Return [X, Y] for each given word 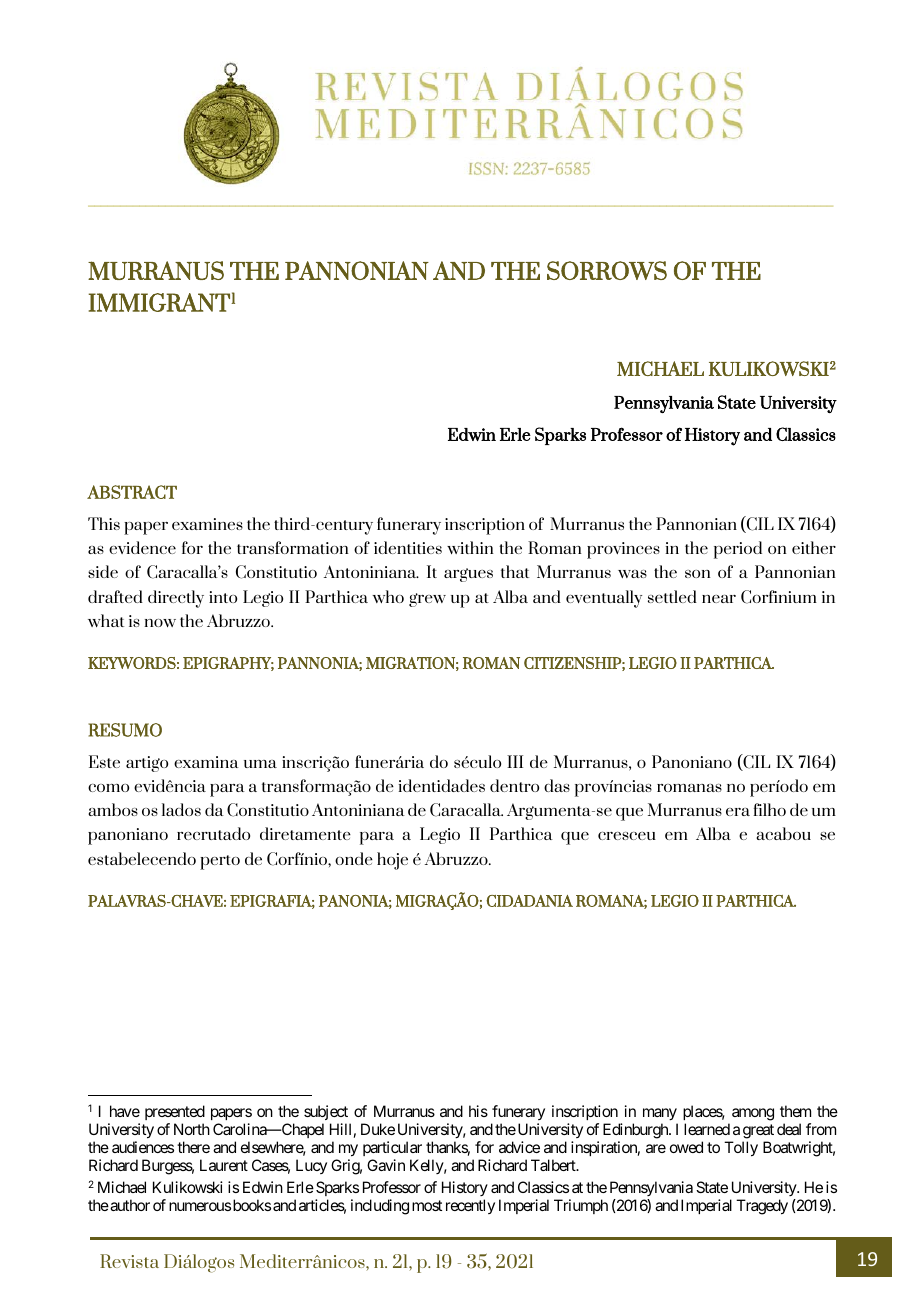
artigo [147, 764]
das [557, 785]
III [515, 761]
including [380, 1207]
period [738, 550]
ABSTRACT [132, 492]
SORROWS [607, 270]
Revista [129, 1261]
